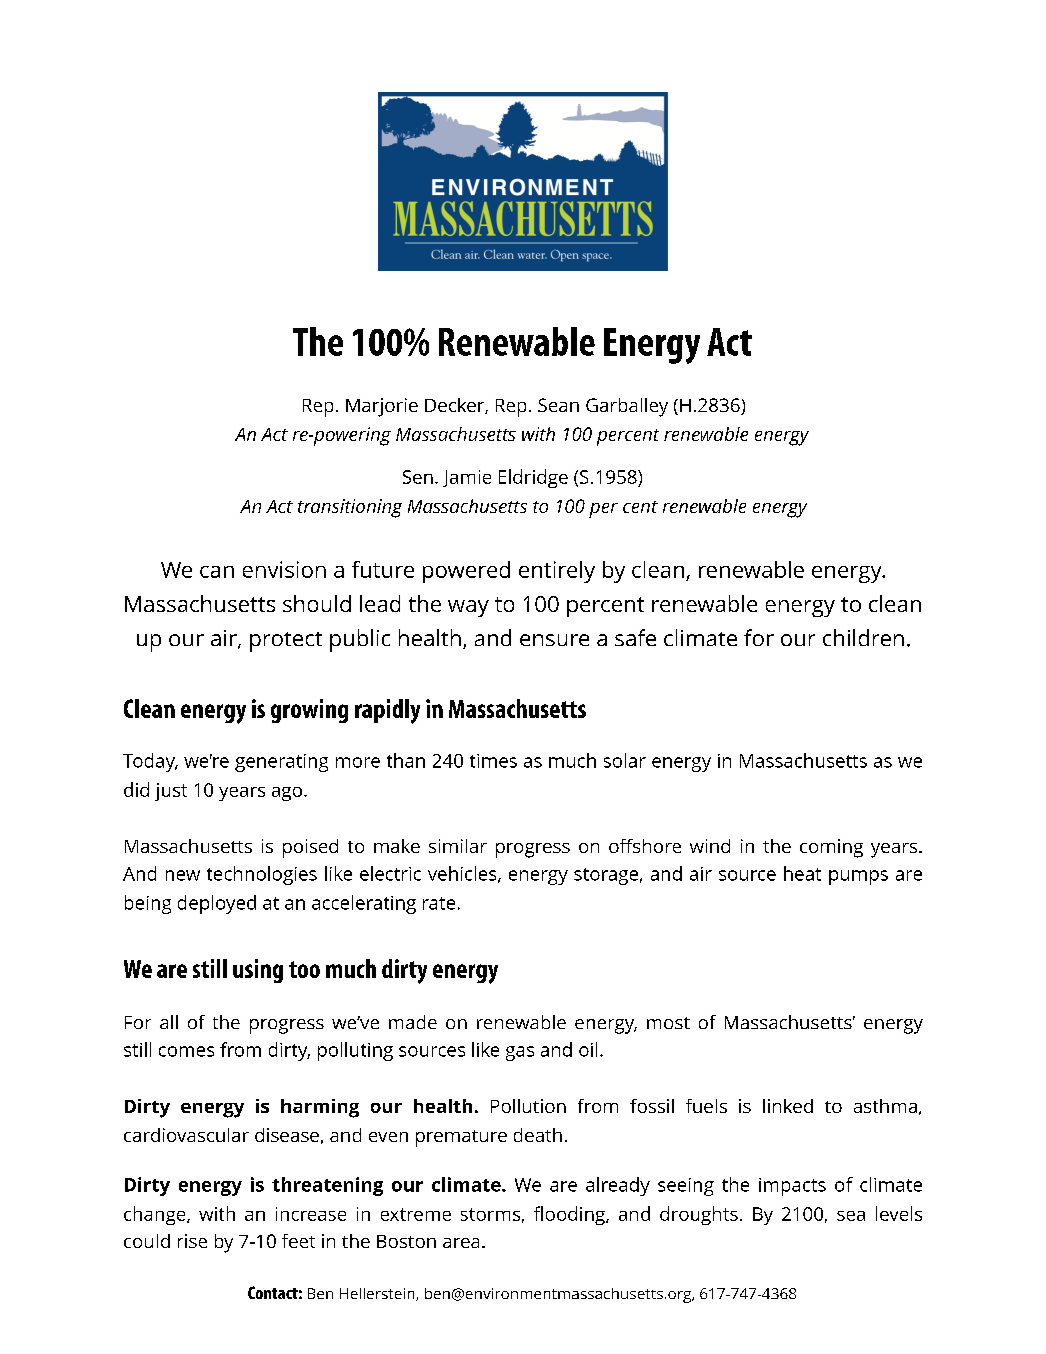 The height and width of the screenshot is (1354, 1046). What do you see at coordinates (558, 405) in the screenshot?
I see `Sean` at bounding box center [558, 405].
